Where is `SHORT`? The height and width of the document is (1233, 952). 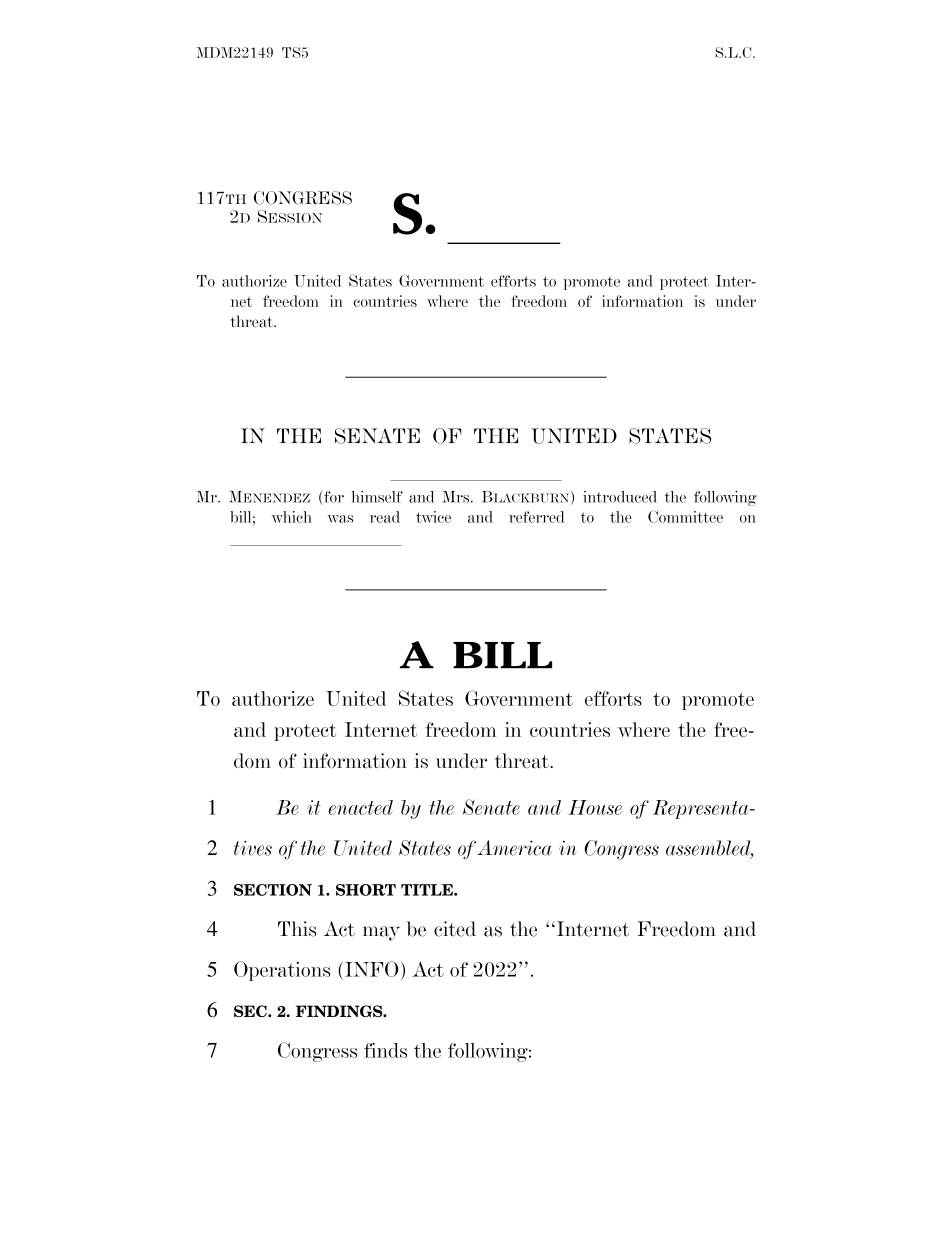
SHORT is located at coordinates (366, 890).
